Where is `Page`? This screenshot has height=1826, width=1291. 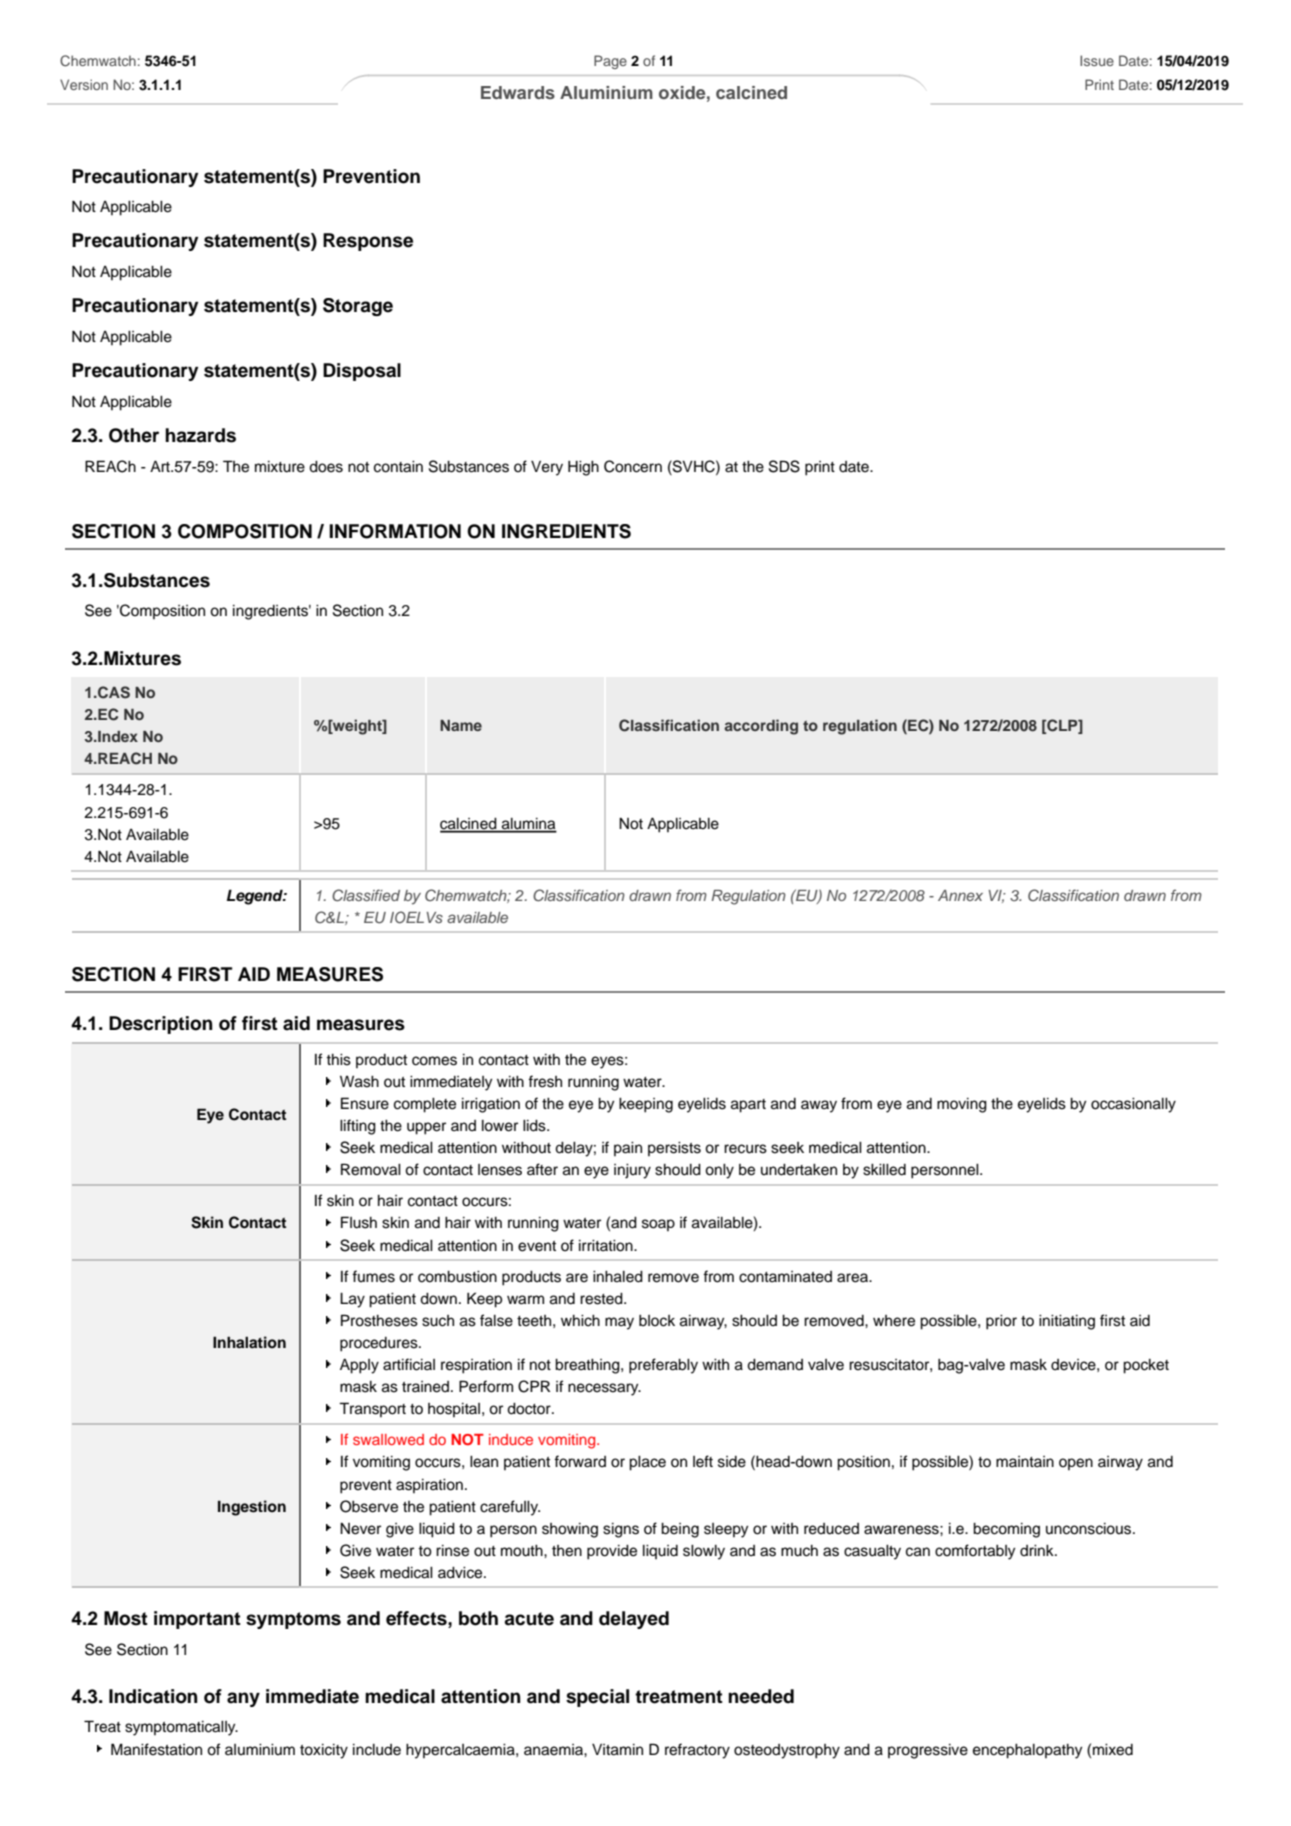 Page is located at coordinates (610, 62).
